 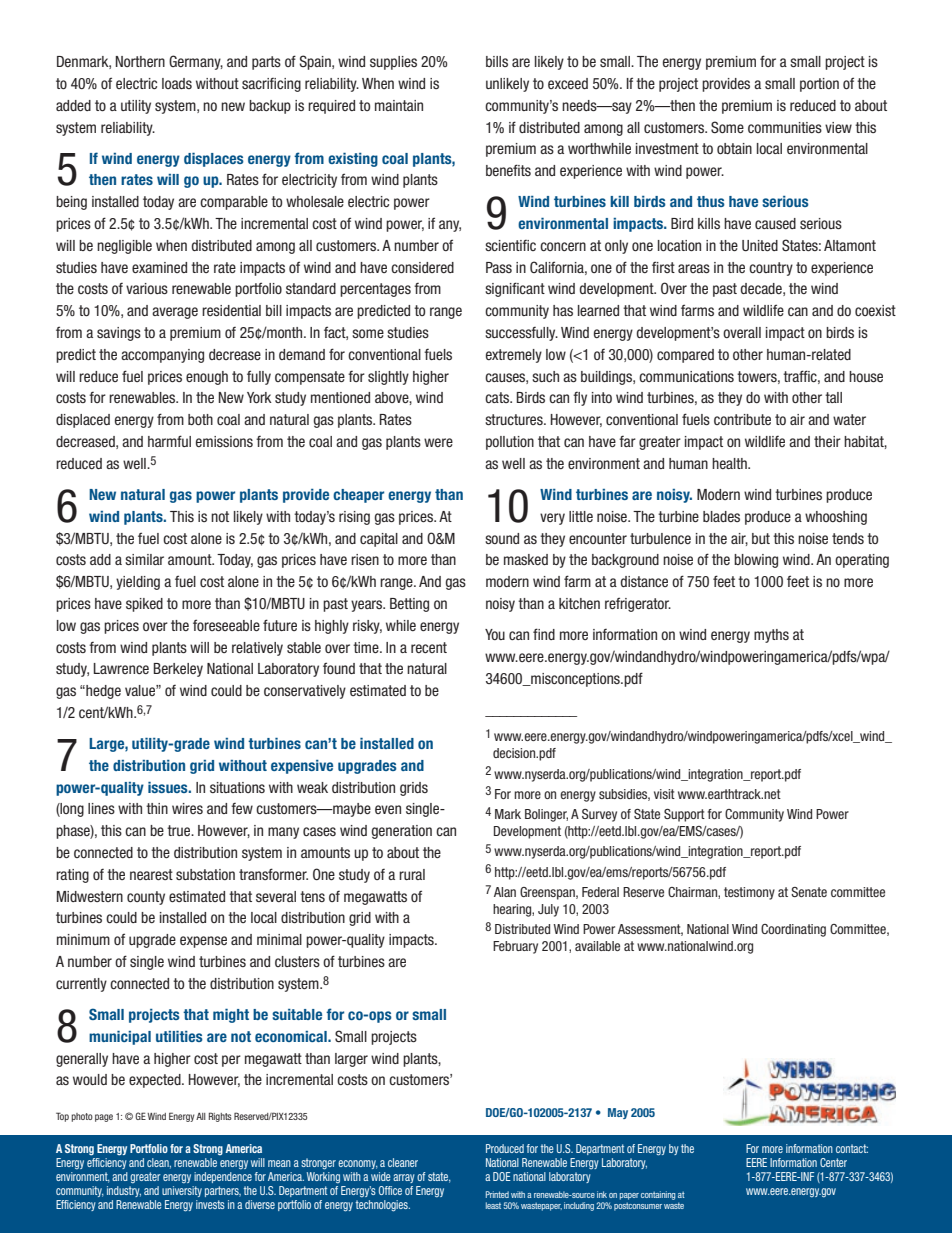 What do you see at coordinates (819, 85) in the page?
I see `portion` at bounding box center [819, 85].
